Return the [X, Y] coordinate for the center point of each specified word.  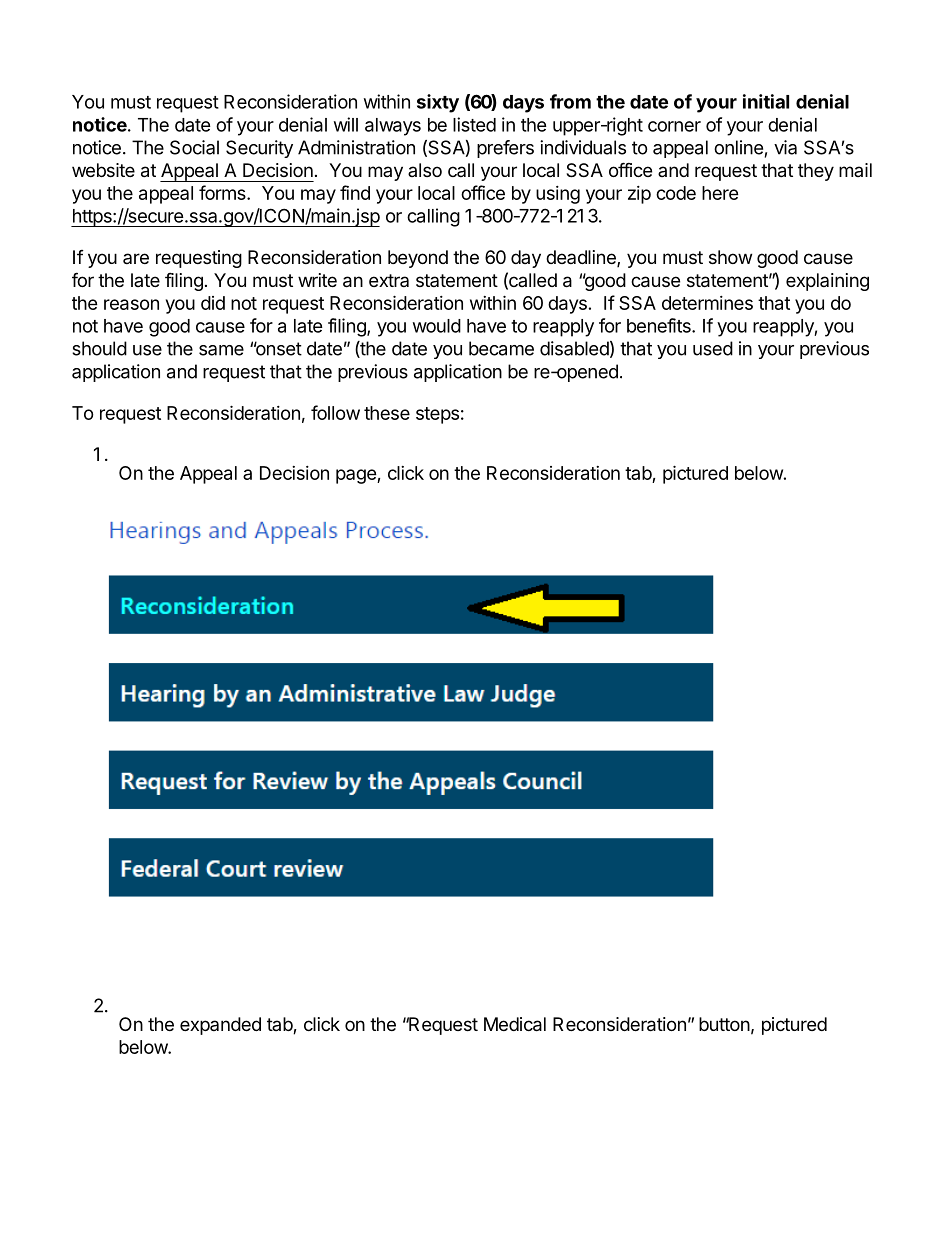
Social [194, 147]
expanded [220, 1026]
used [713, 348]
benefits [660, 325]
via [785, 147]
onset [278, 348]
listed [474, 124]
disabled [574, 348]
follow [335, 412]
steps [437, 415]
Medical [515, 1024]
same [221, 350]
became [501, 348]
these [387, 413]
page [357, 476]
